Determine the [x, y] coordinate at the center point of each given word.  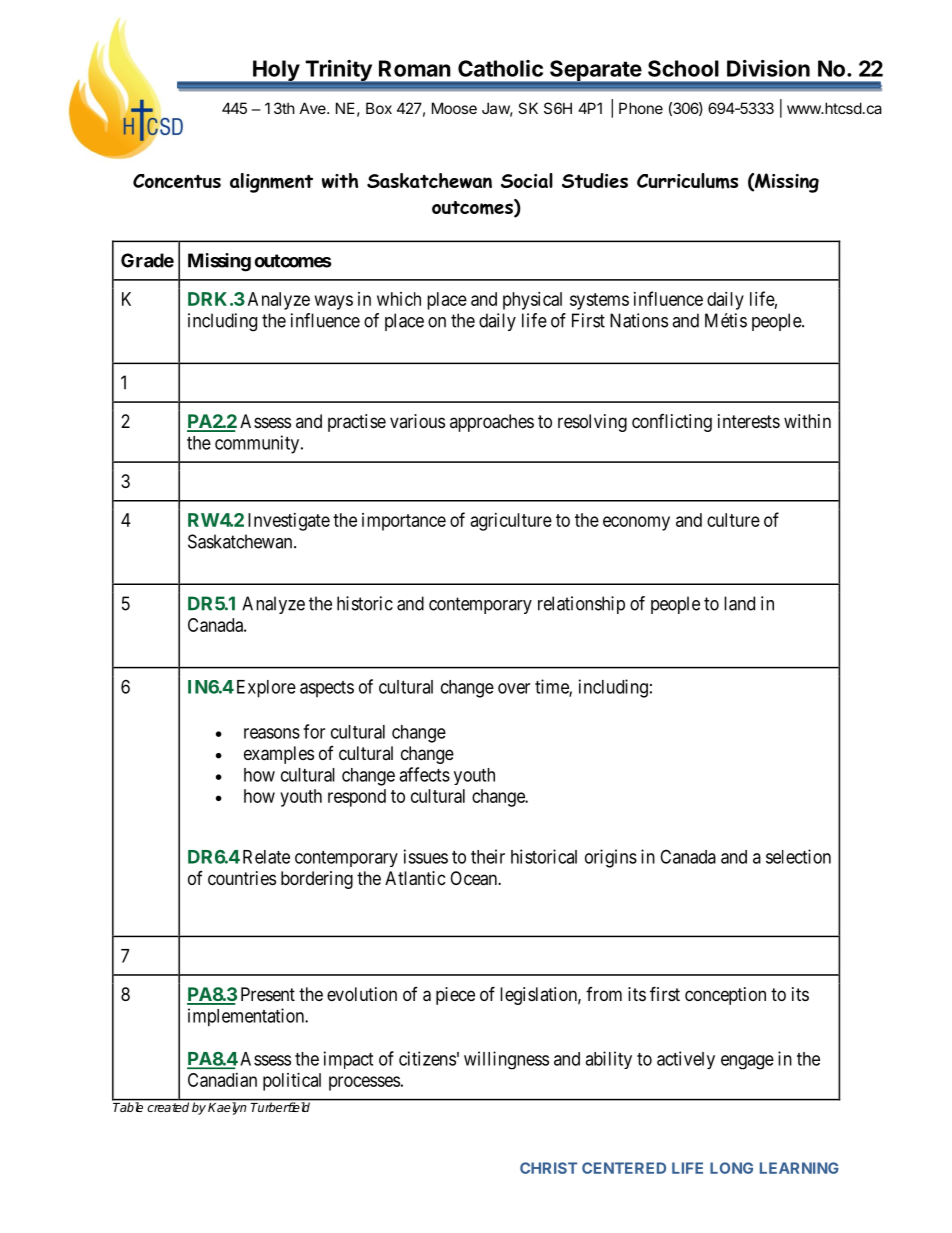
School [683, 68]
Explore [266, 689]
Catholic [500, 68]
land [739, 603]
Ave [314, 108]
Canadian [222, 1080]
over [514, 688]
